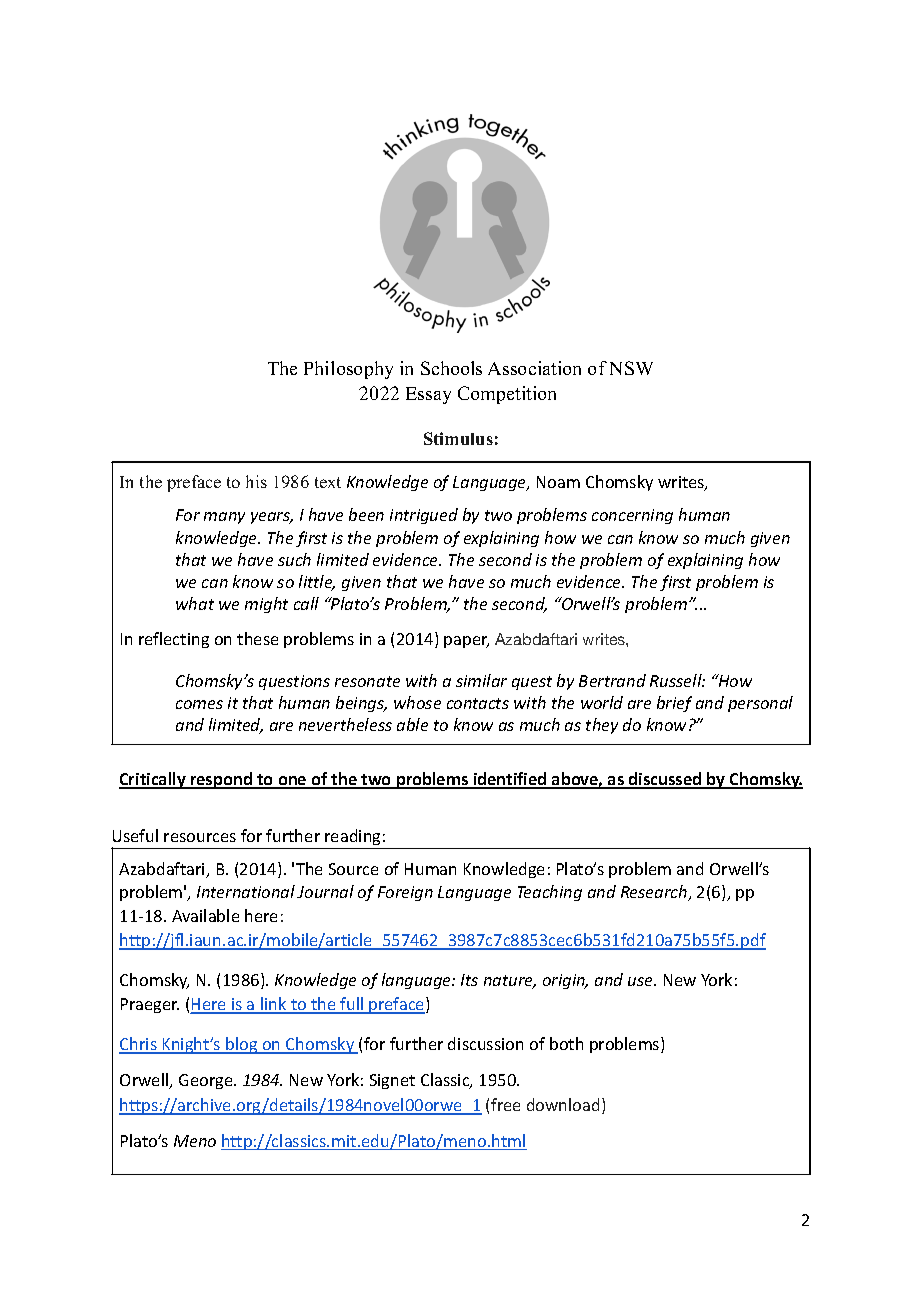 Image resolution: width=924 pixels, height=1307 pixels. Describe the element at coordinates (195, 603) in the page. I see `what` at that location.
